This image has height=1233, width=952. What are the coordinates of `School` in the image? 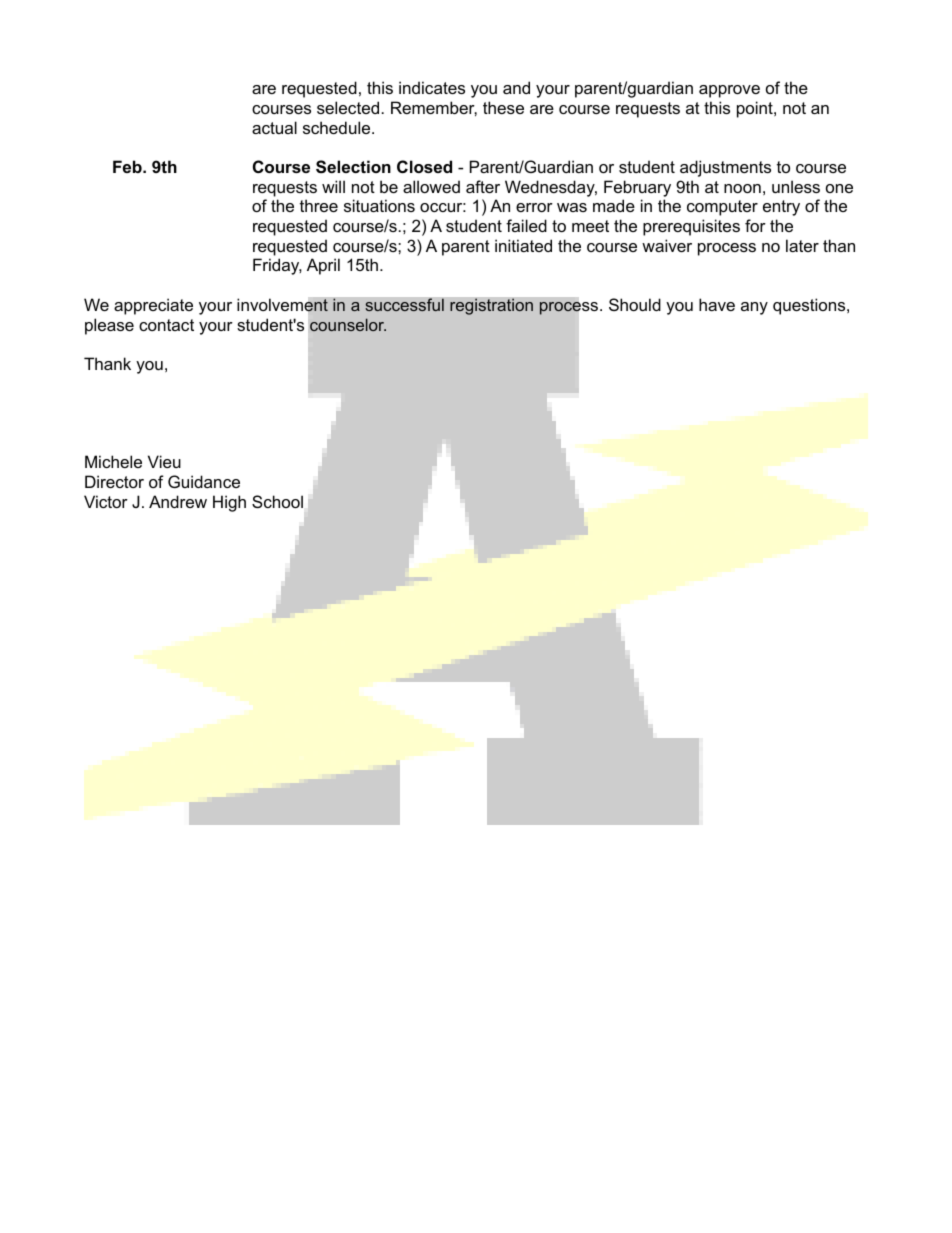 It's located at (277, 501).
